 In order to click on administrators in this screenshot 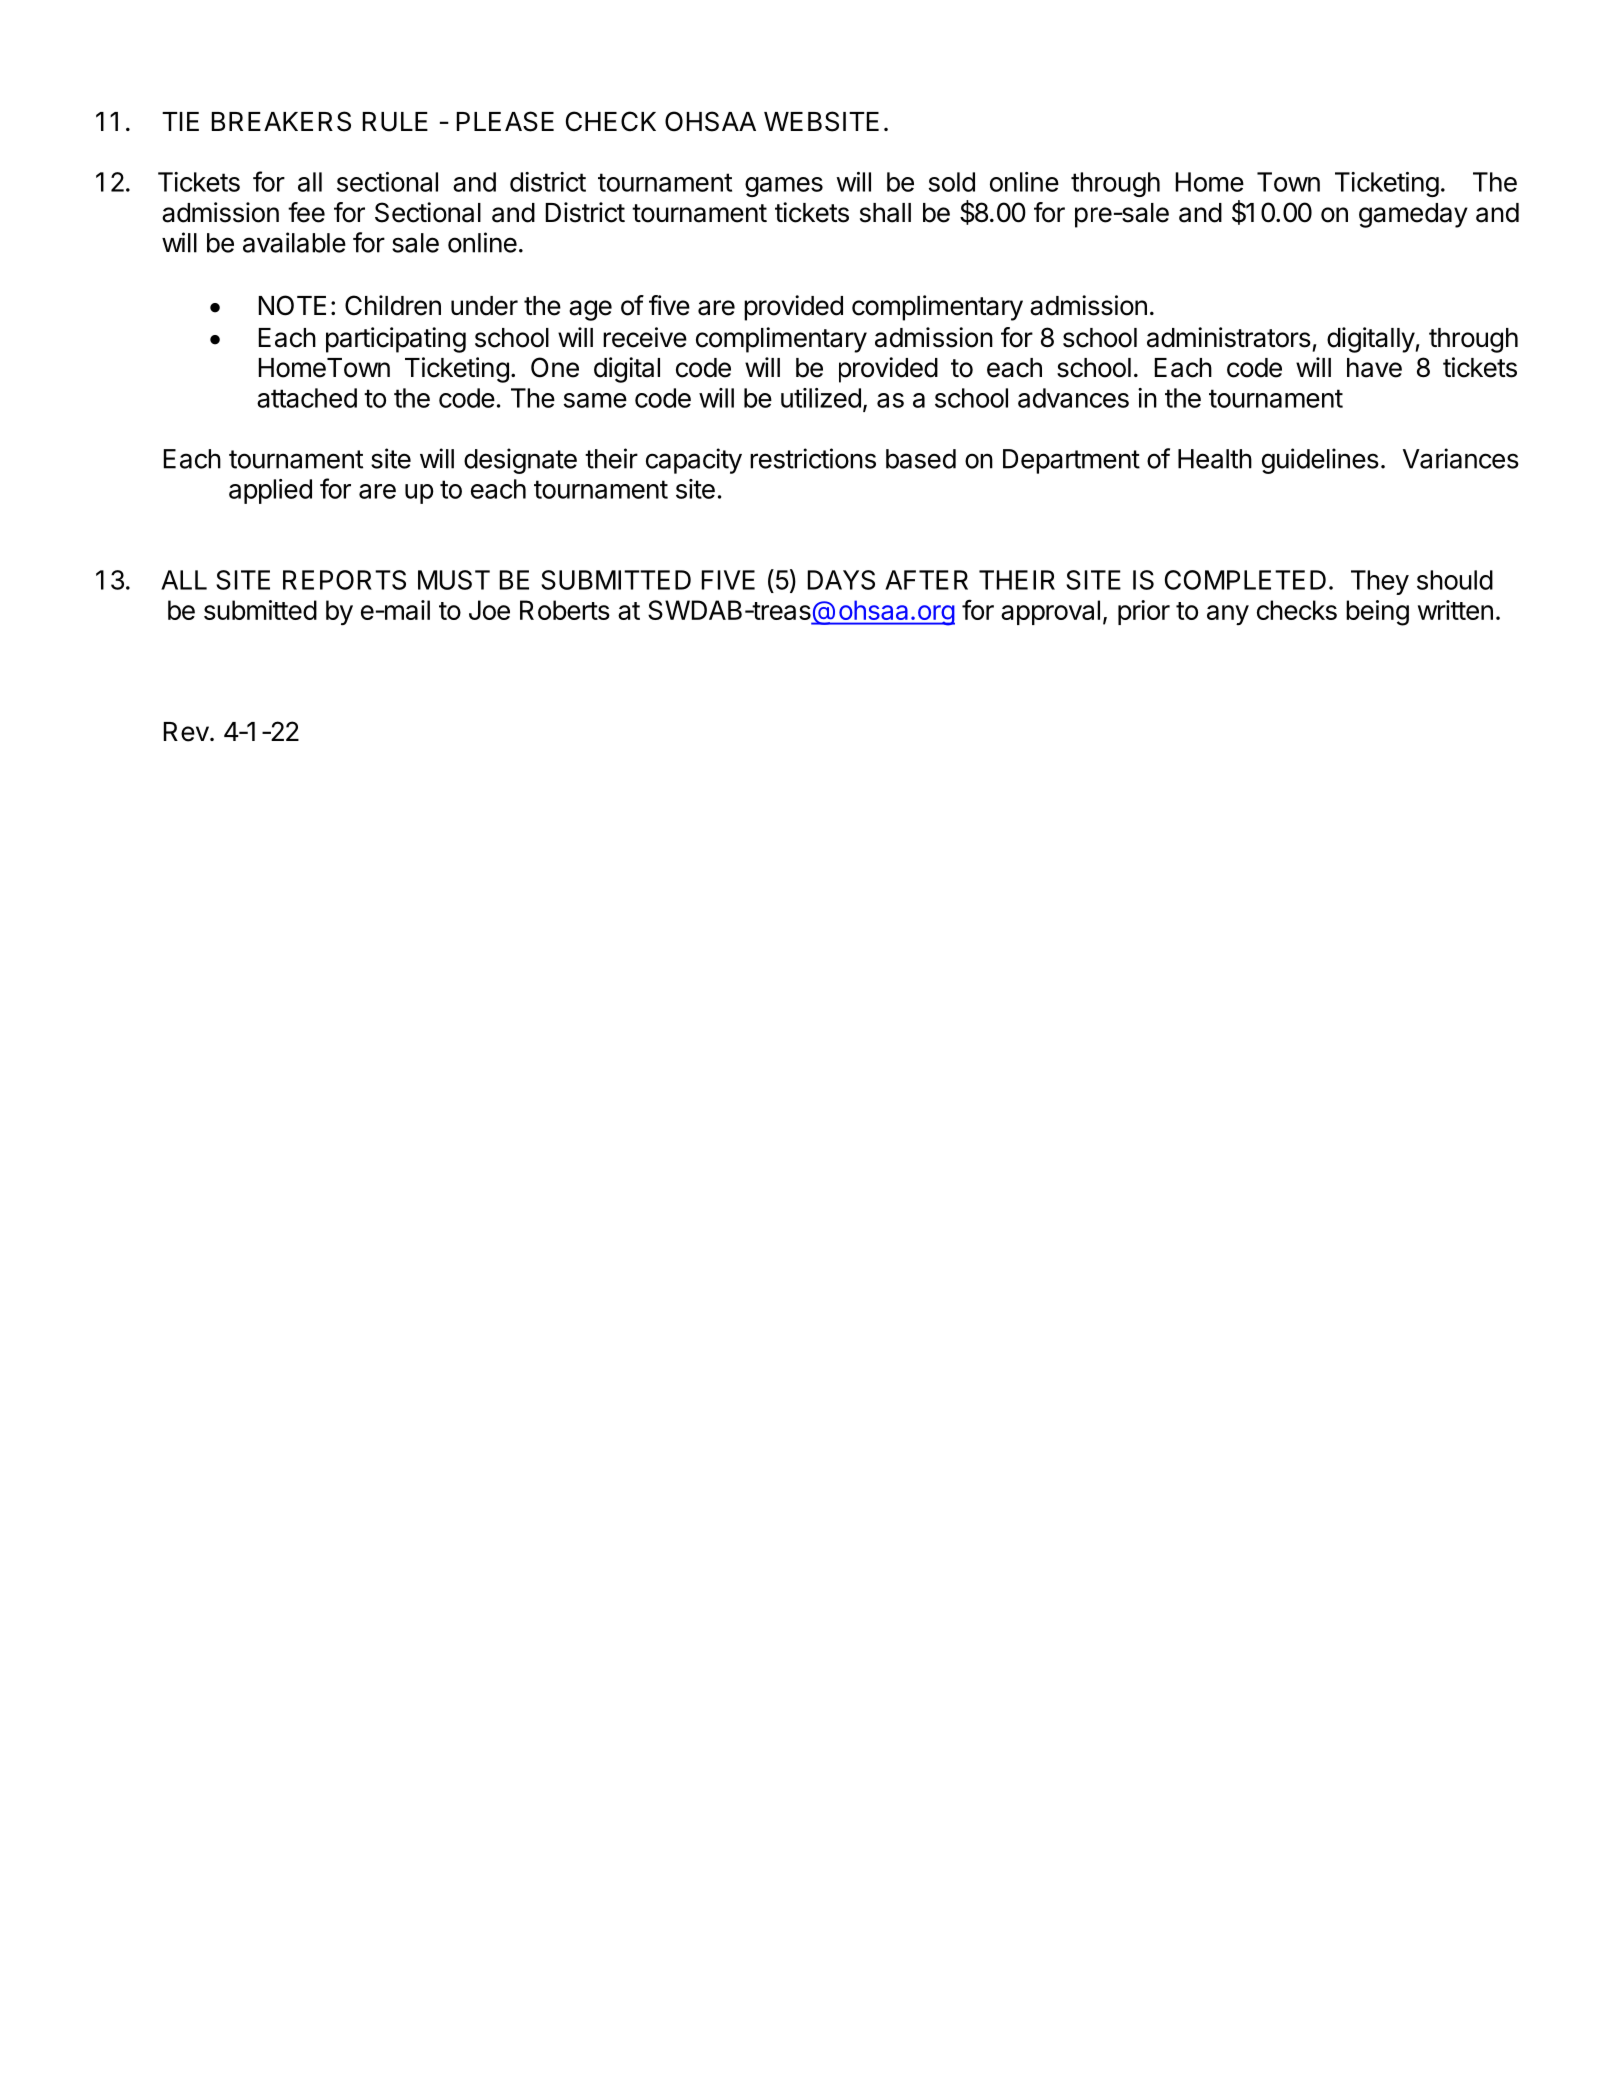, I will do `click(1229, 337)`.
